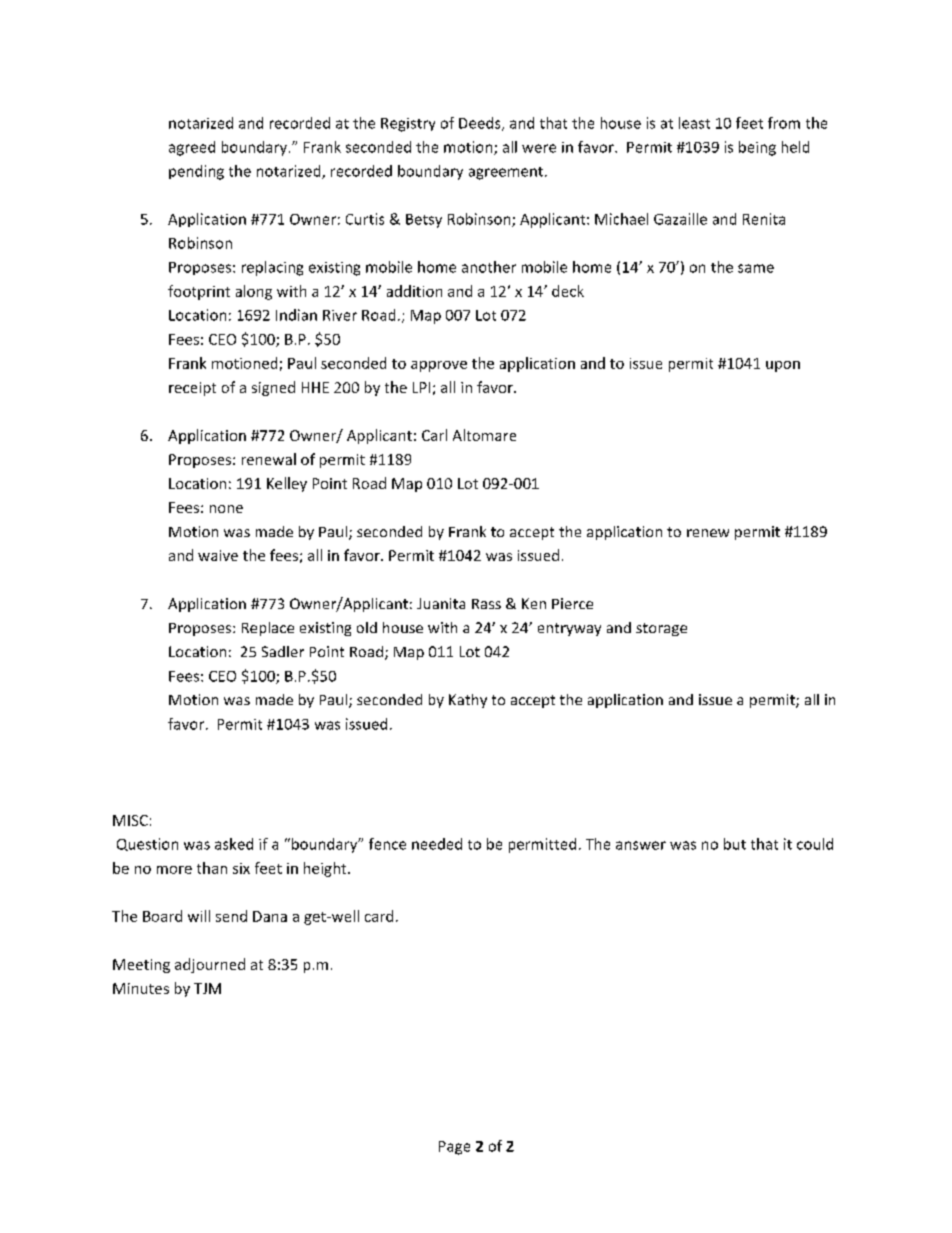 The image size is (952, 1233). I want to click on will, so click(199, 916).
